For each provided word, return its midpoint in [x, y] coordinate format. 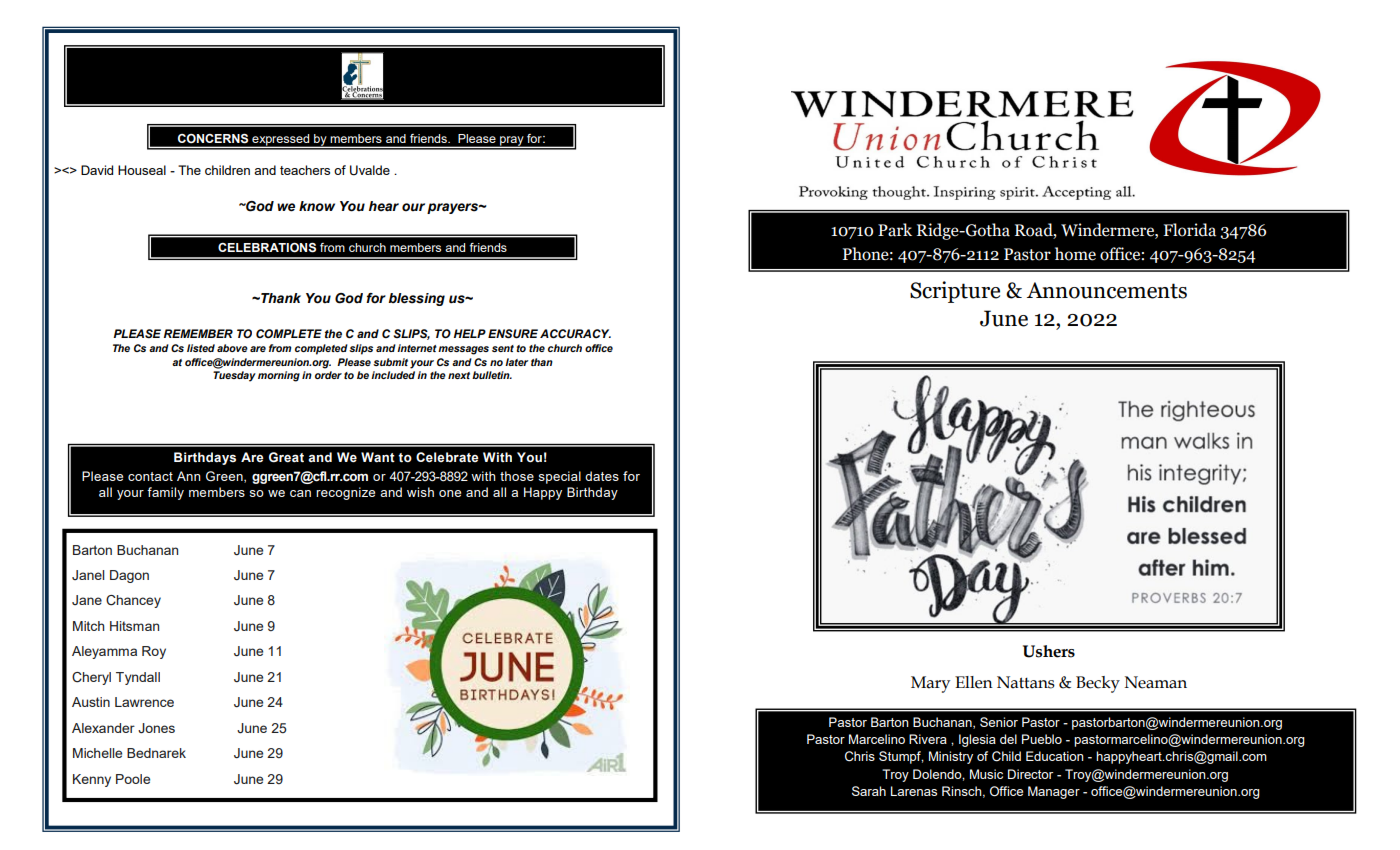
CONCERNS [213, 139]
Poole [133, 779]
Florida [1189, 230]
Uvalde [370, 170]
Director [1030, 774]
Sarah [869, 791]
